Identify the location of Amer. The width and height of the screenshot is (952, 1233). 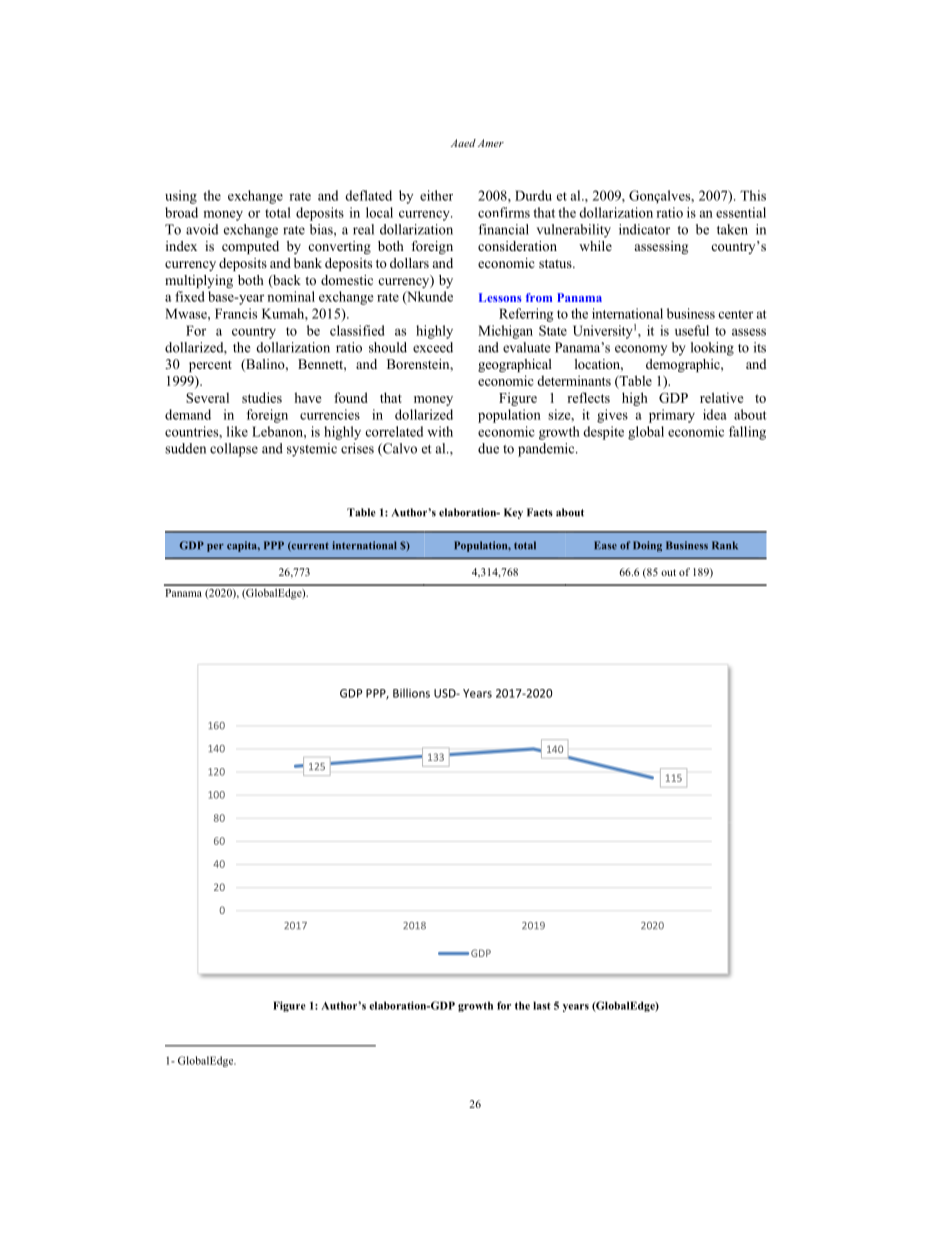
(491, 143).
